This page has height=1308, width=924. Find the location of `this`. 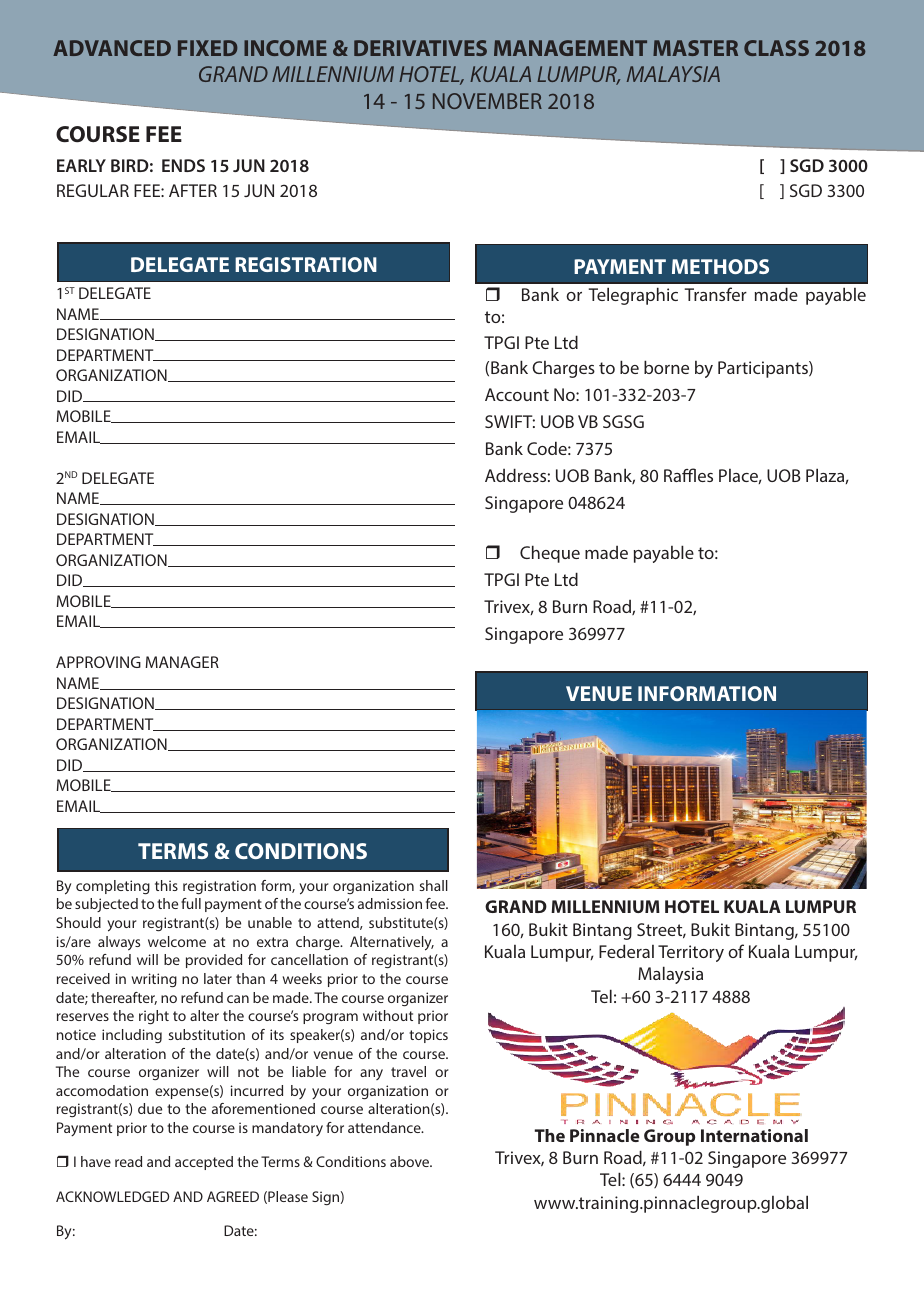

this is located at coordinates (166, 885).
